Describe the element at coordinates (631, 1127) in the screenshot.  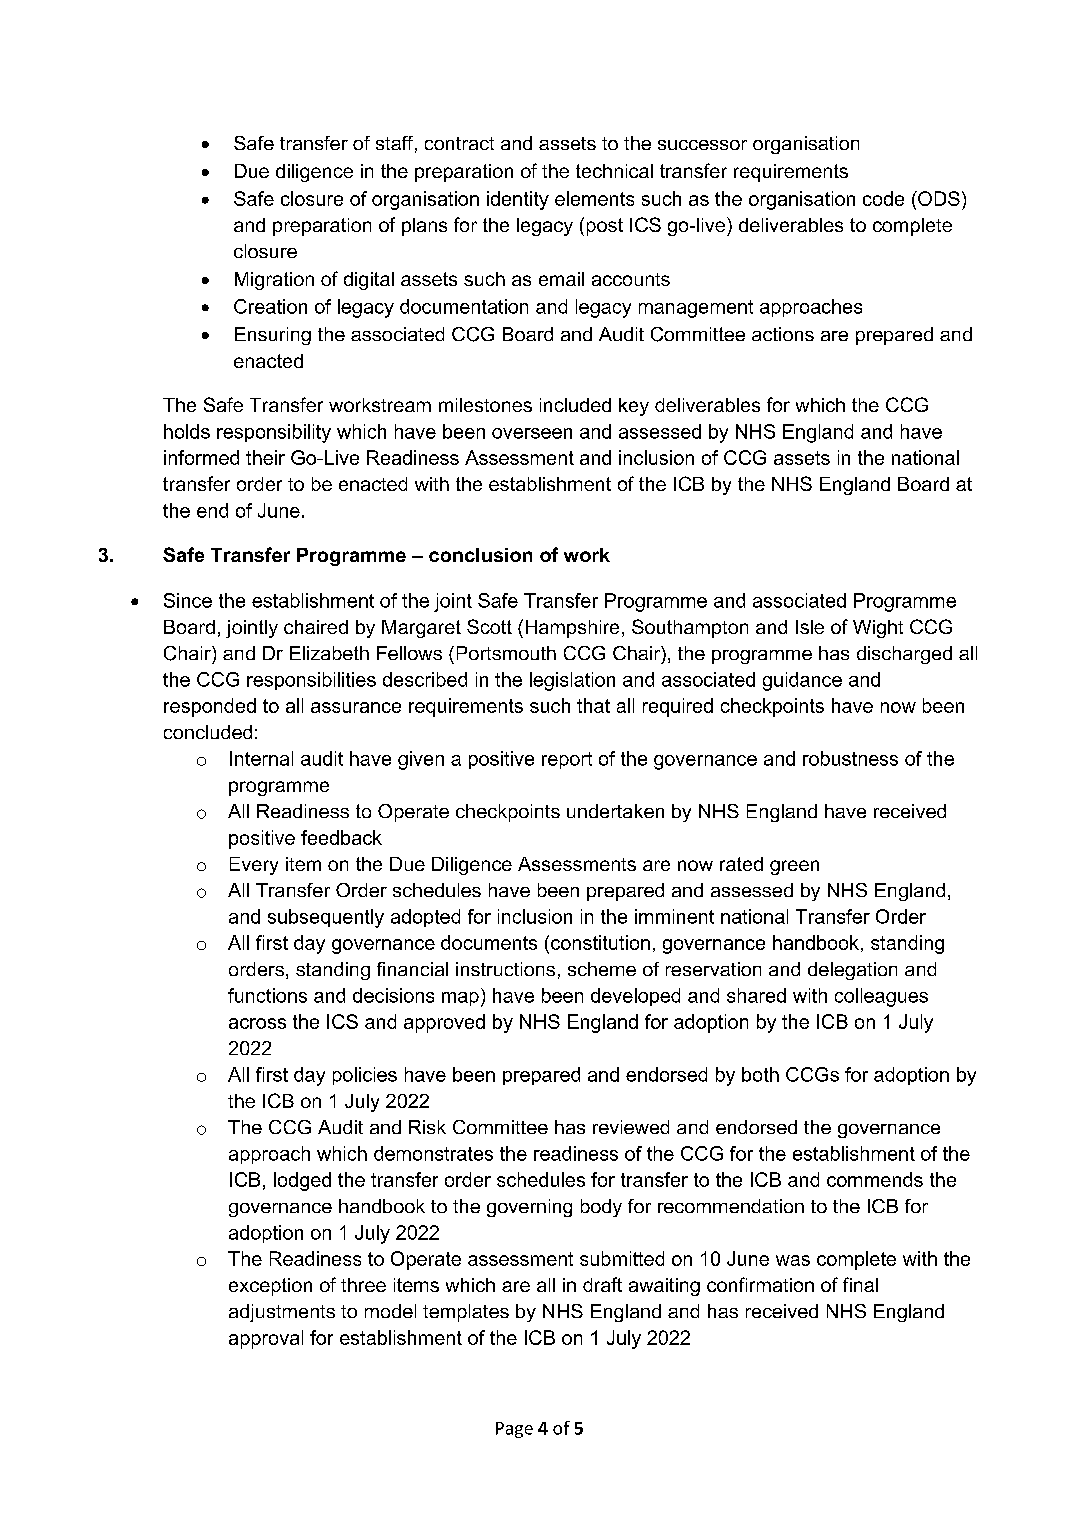
I see `reviewed` at that location.
